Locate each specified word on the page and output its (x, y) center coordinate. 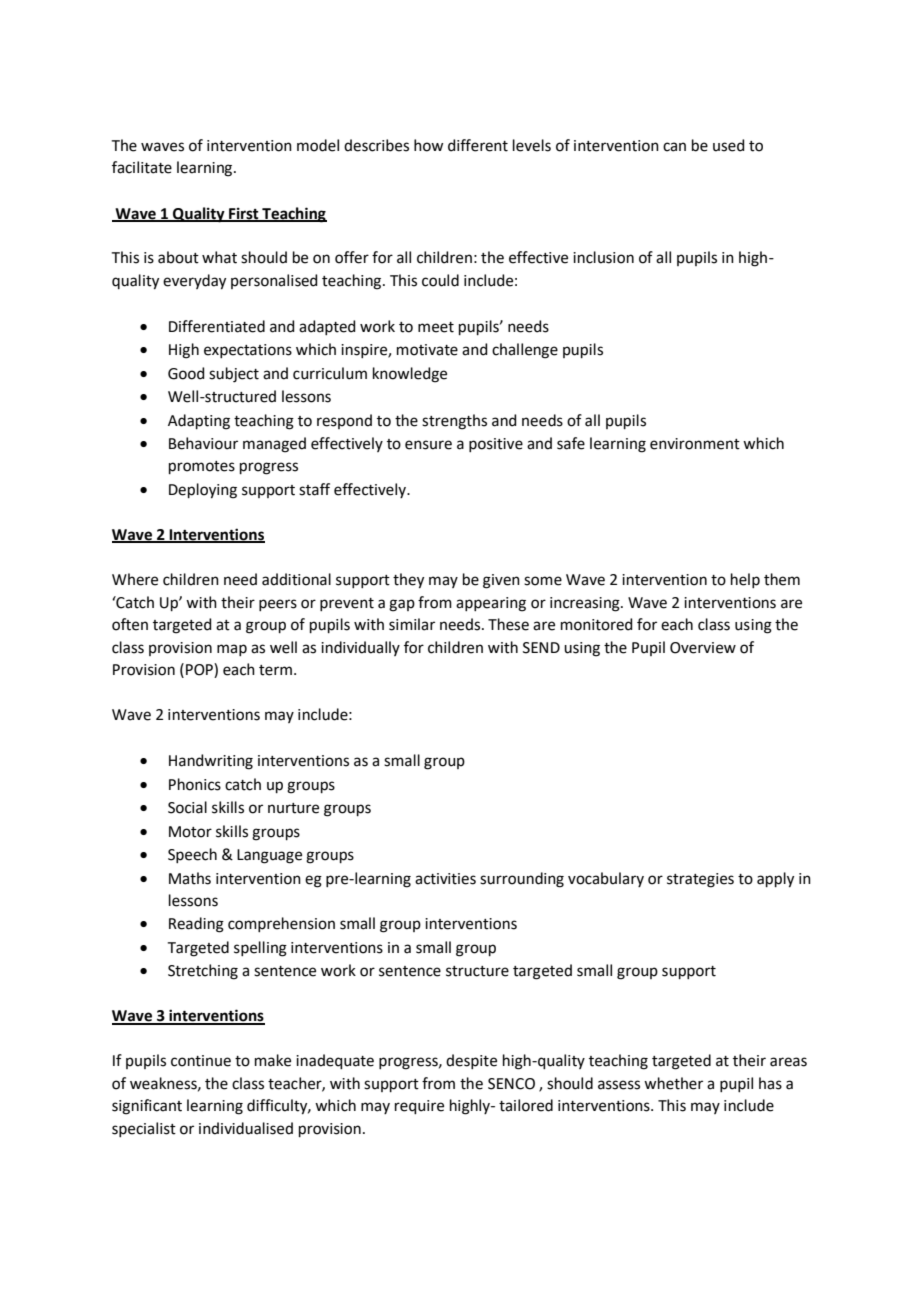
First (244, 214)
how (428, 145)
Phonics (195, 784)
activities (445, 879)
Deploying (203, 491)
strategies (700, 880)
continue (201, 1061)
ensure (428, 445)
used (729, 145)
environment (695, 444)
